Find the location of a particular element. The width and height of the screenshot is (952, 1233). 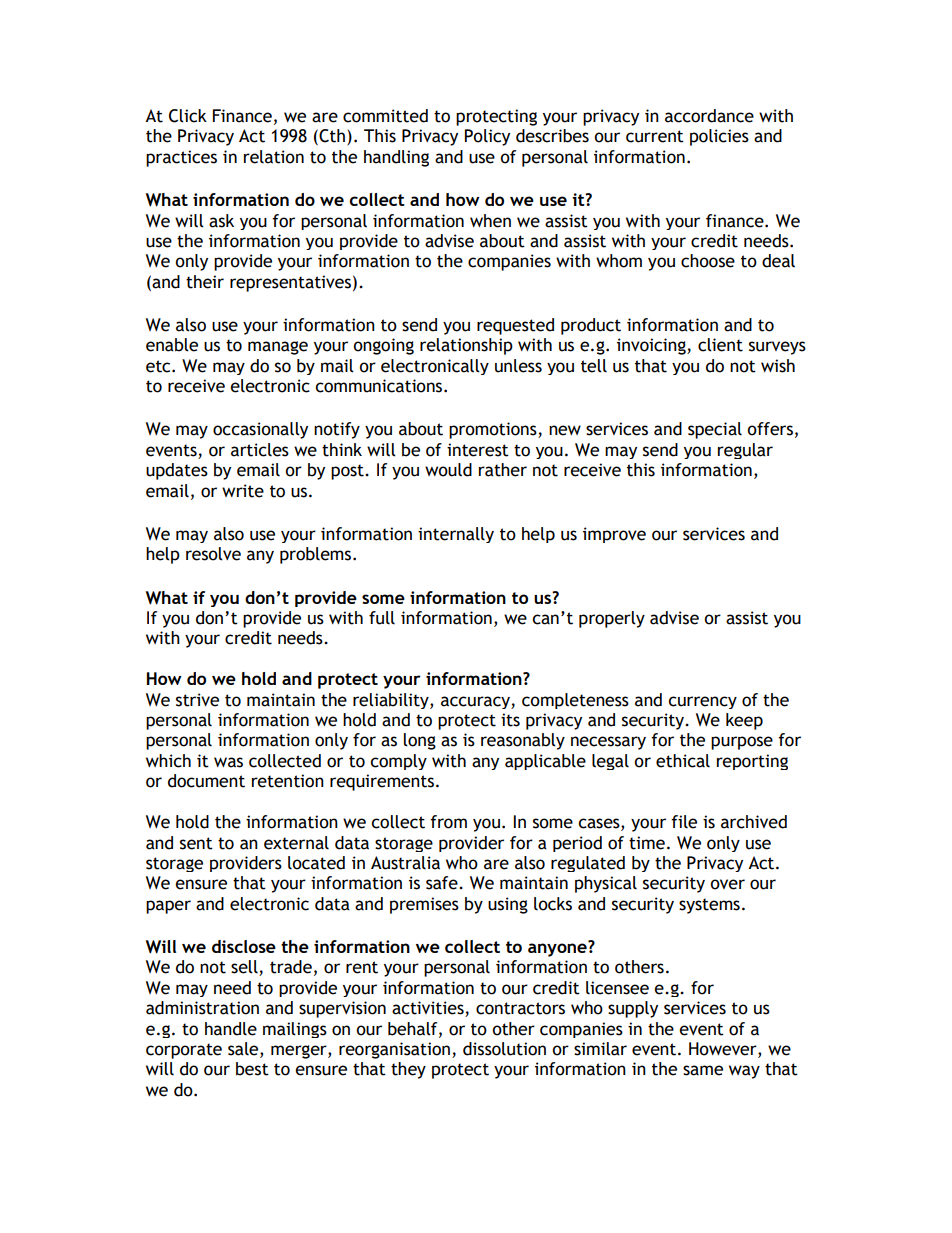

manage is located at coordinates (278, 348).
